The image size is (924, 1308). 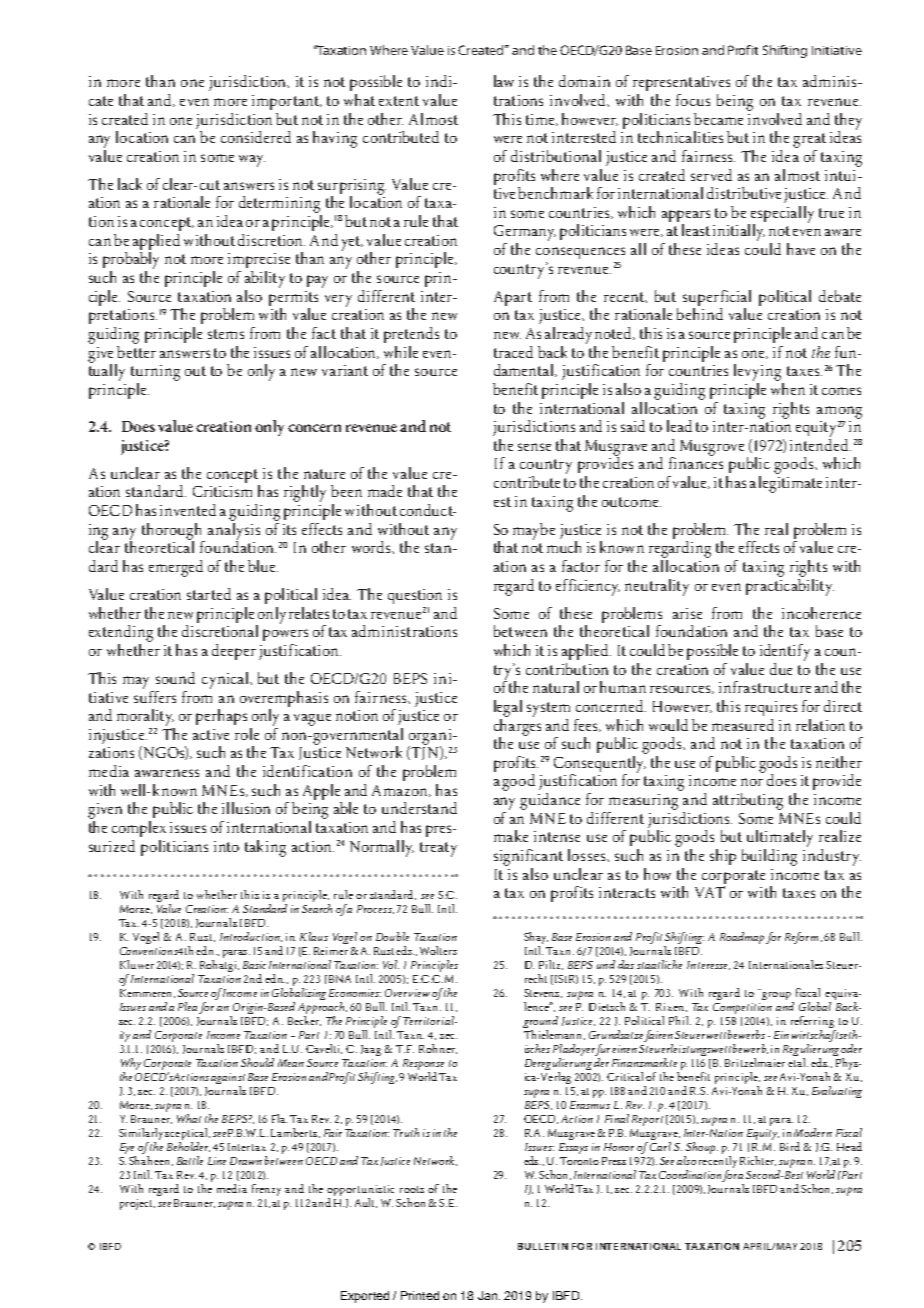 I want to click on stems, so click(x=226, y=334).
